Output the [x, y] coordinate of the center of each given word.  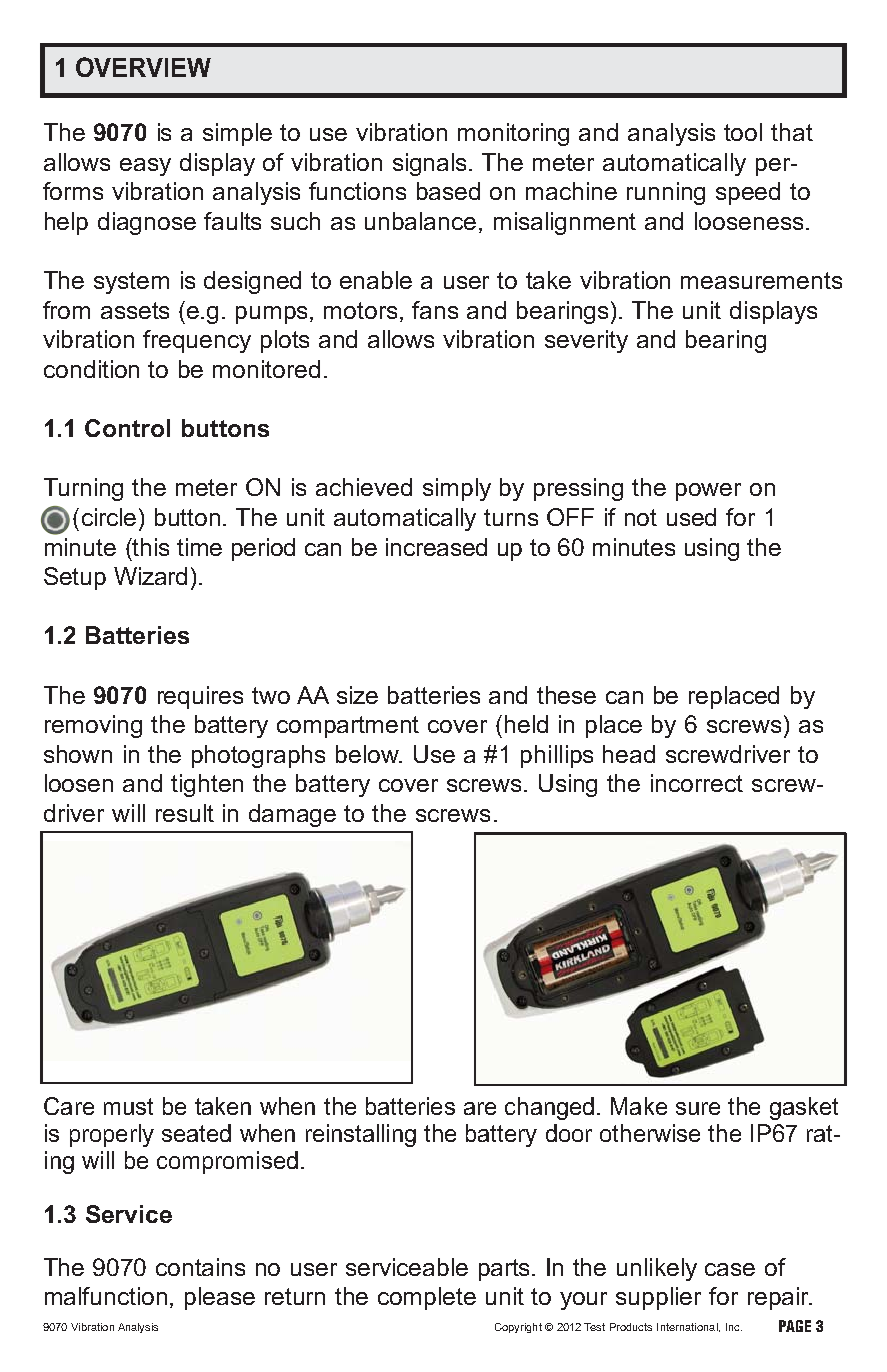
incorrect [697, 783]
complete [427, 1298]
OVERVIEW [143, 67]
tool [743, 132]
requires [200, 697]
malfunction [106, 1296]
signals [431, 164]
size [357, 695]
